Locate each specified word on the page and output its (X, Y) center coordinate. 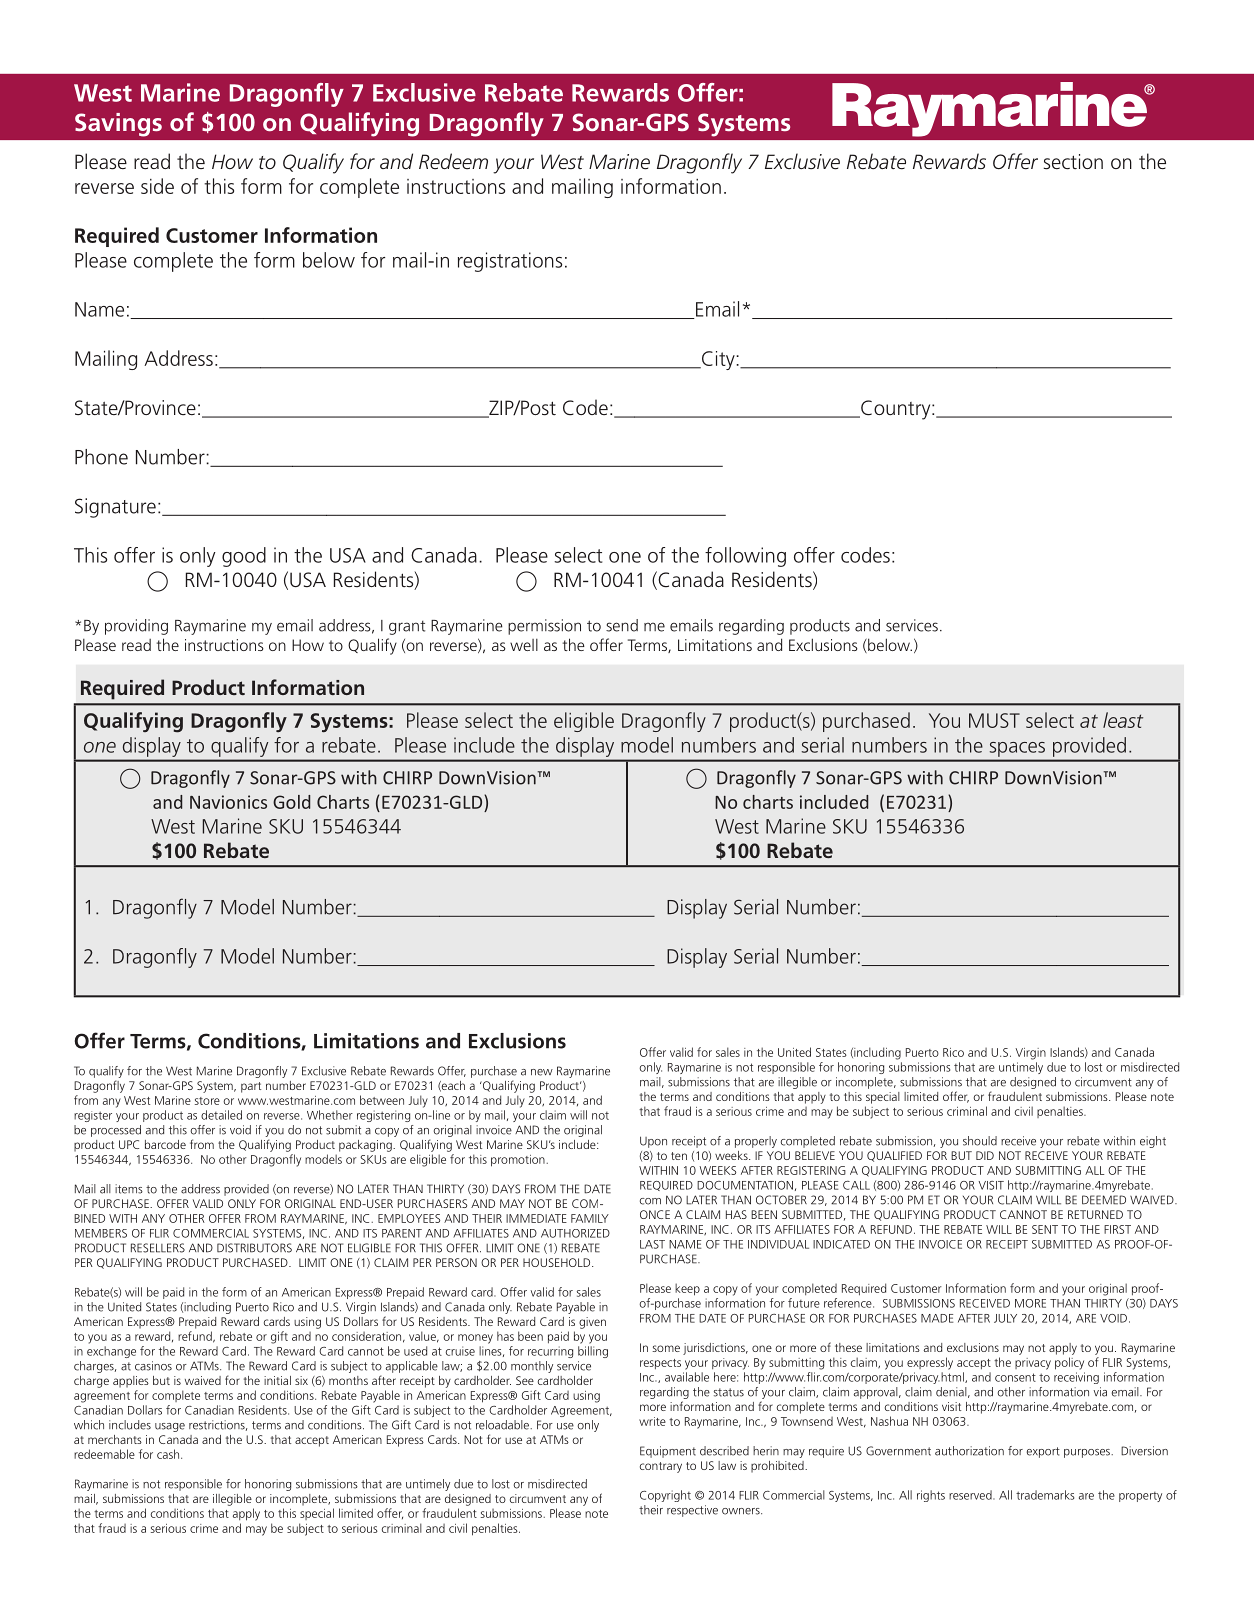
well (524, 645)
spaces (1017, 749)
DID (985, 1155)
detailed (221, 1115)
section (1073, 162)
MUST (994, 720)
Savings (118, 125)
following (745, 557)
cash (169, 1454)
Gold (291, 802)
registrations (510, 262)
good (244, 557)
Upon (653, 1142)
